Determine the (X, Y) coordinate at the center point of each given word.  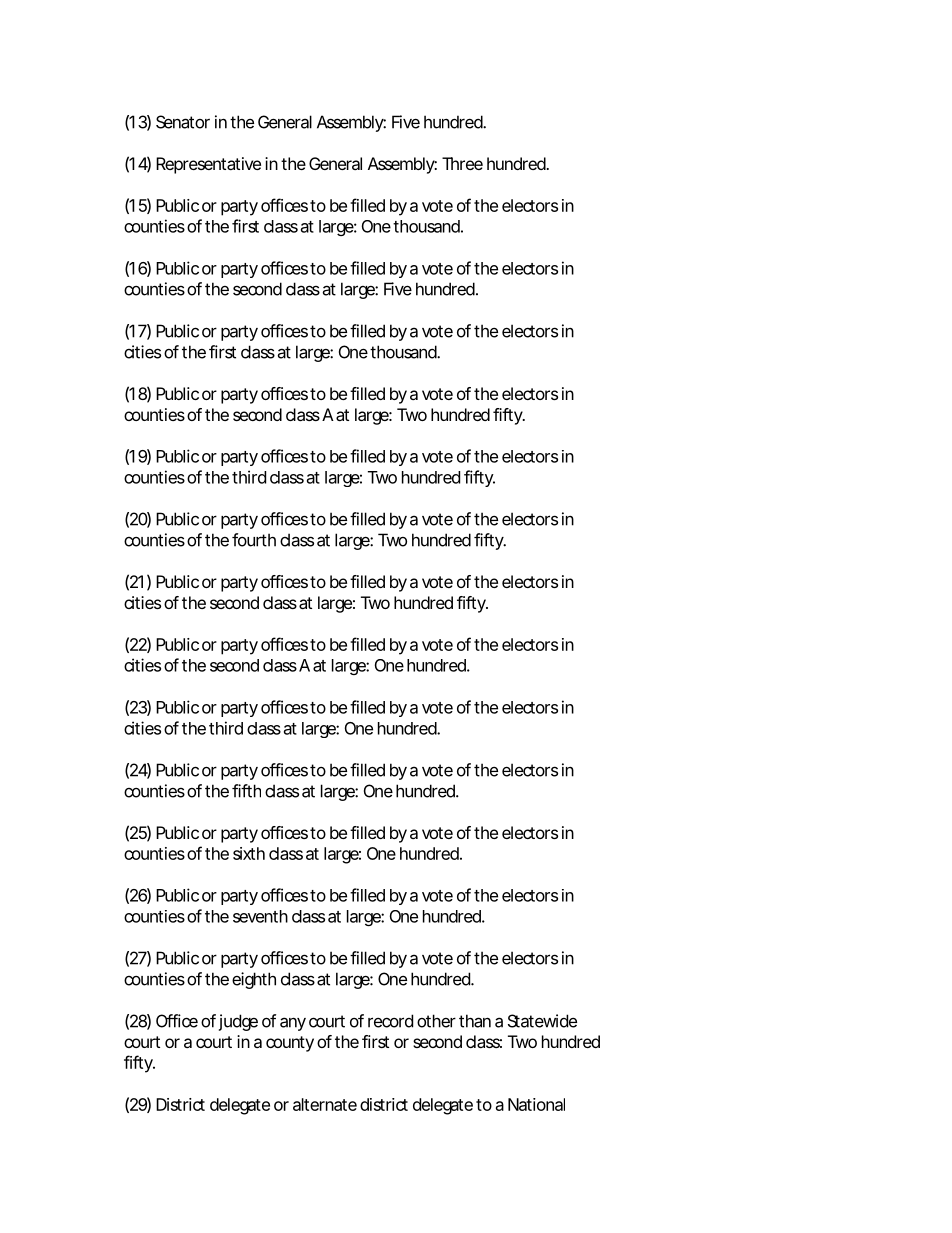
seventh (260, 916)
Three (462, 163)
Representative (208, 165)
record (390, 1021)
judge (238, 1022)
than (475, 1021)
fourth (254, 540)
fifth (246, 791)
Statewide (542, 1021)
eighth (254, 980)
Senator (183, 122)
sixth (249, 853)
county (290, 1044)
